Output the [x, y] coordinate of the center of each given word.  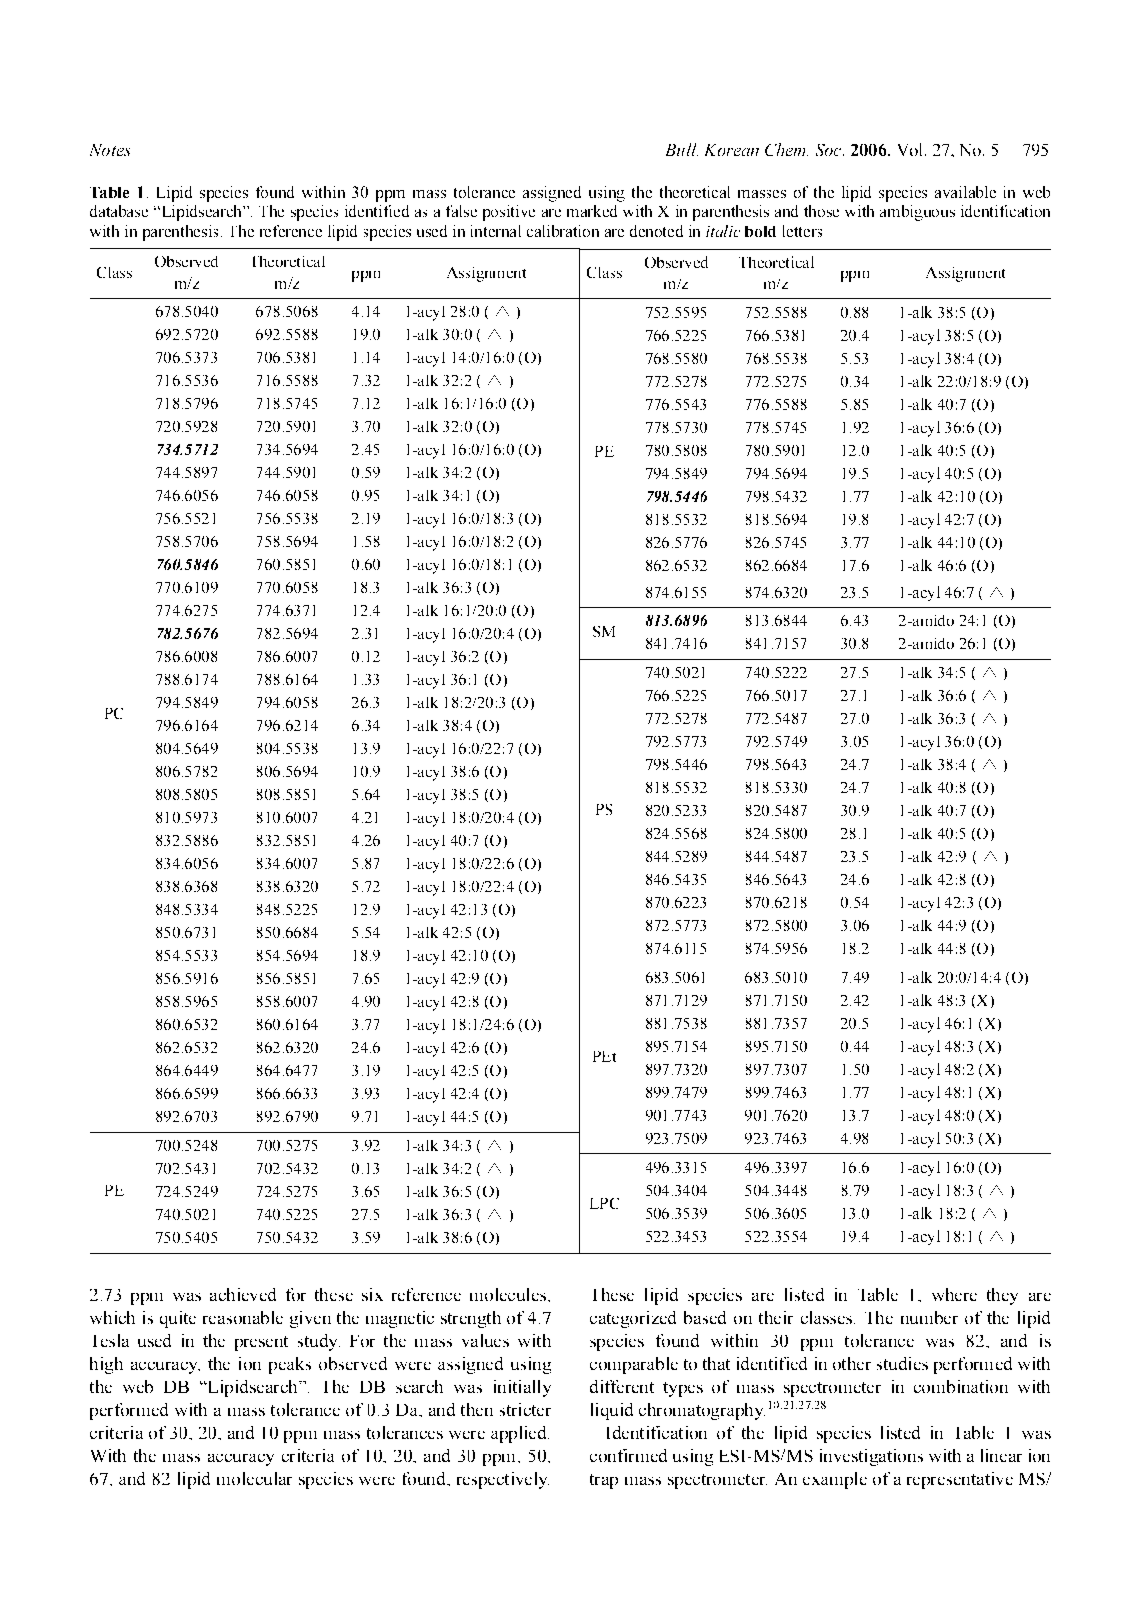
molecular [254, 1478]
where [954, 1294]
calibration [563, 231]
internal [496, 231]
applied [520, 1434]
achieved [243, 1294]
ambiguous [917, 213]
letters [802, 231]
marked [592, 211]
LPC [604, 1203]
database [119, 211]
